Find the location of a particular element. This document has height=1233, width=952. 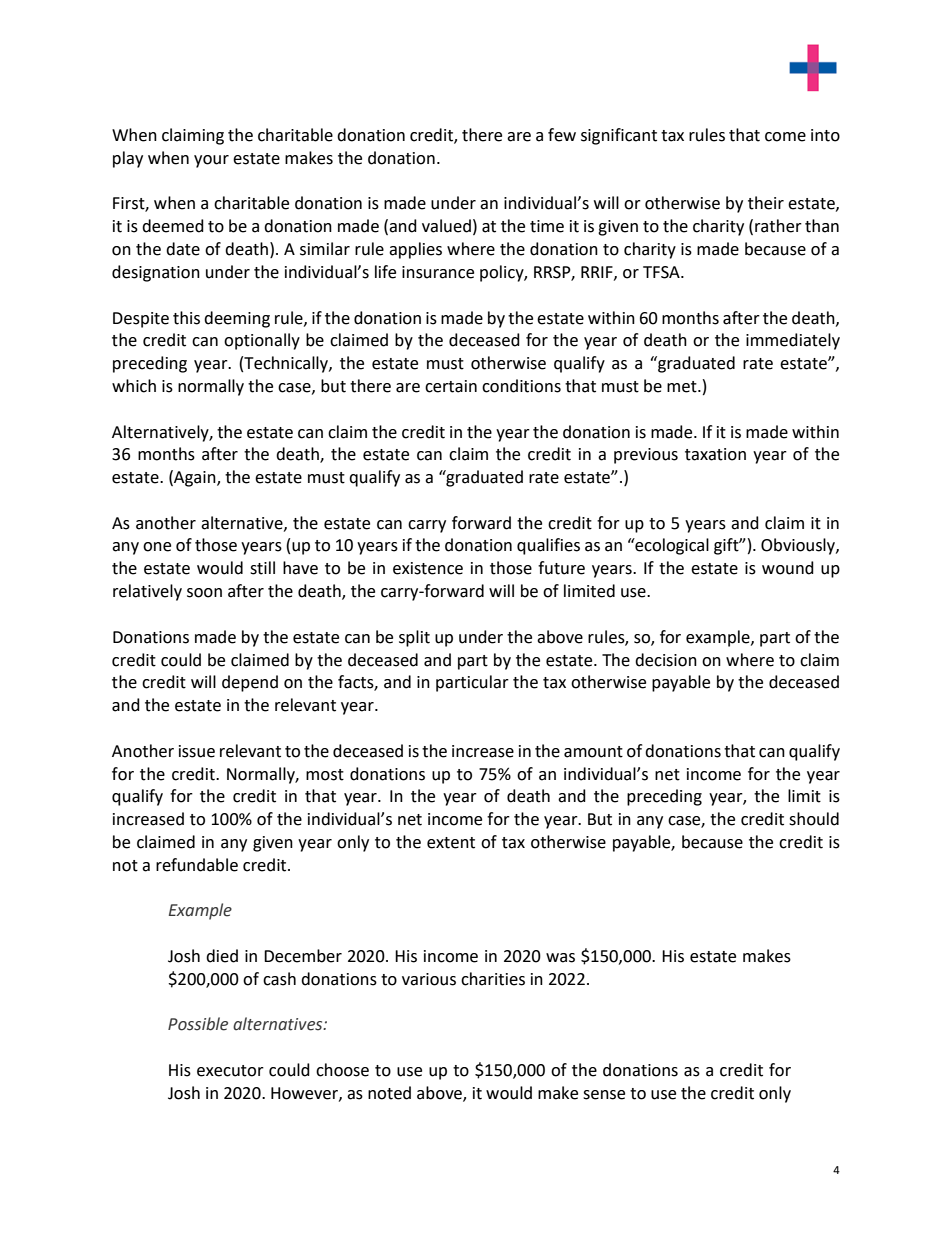

executor is located at coordinates (230, 1071).
